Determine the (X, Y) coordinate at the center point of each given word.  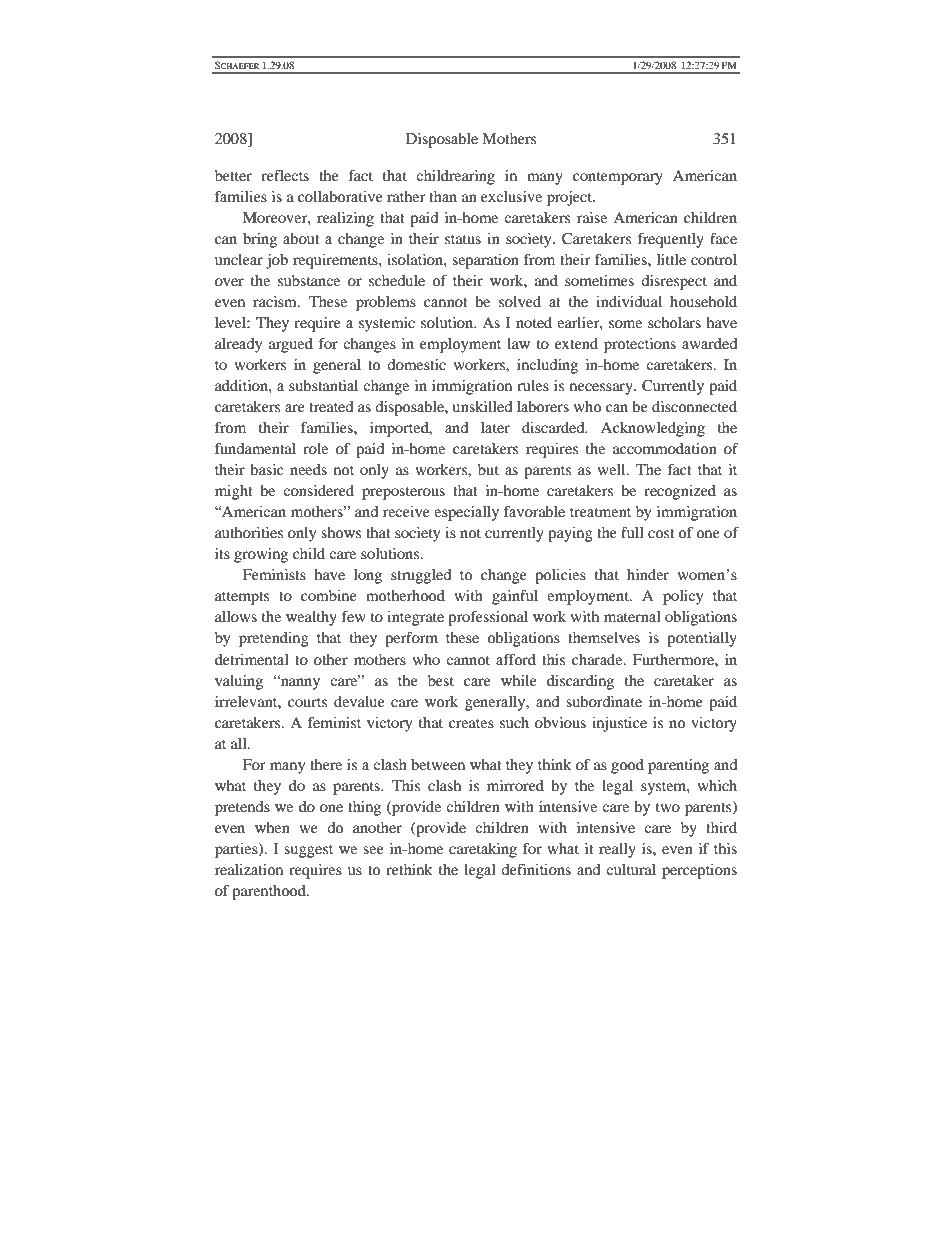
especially (466, 513)
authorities (249, 532)
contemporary (618, 178)
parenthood (270, 892)
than (443, 196)
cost (661, 533)
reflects (285, 175)
